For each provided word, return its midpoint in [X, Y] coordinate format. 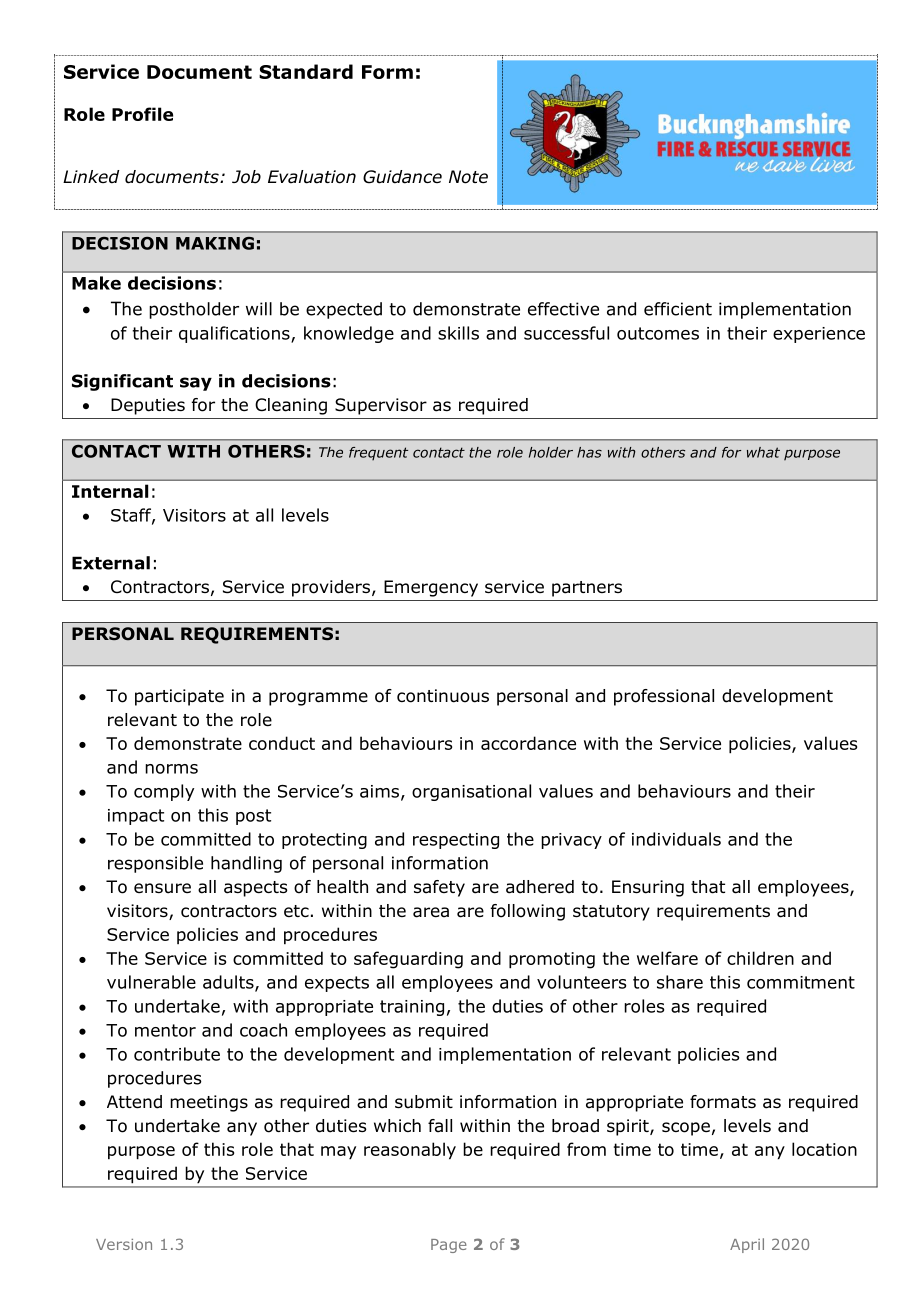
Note [468, 177]
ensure [162, 888]
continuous [443, 696]
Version [124, 1244]
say [196, 384]
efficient [678, 309]
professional [664, 697]
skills [458, 333]
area [431, 912]
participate [179, 697]
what [763, 452]
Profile [142, 114]
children [760, 958]
